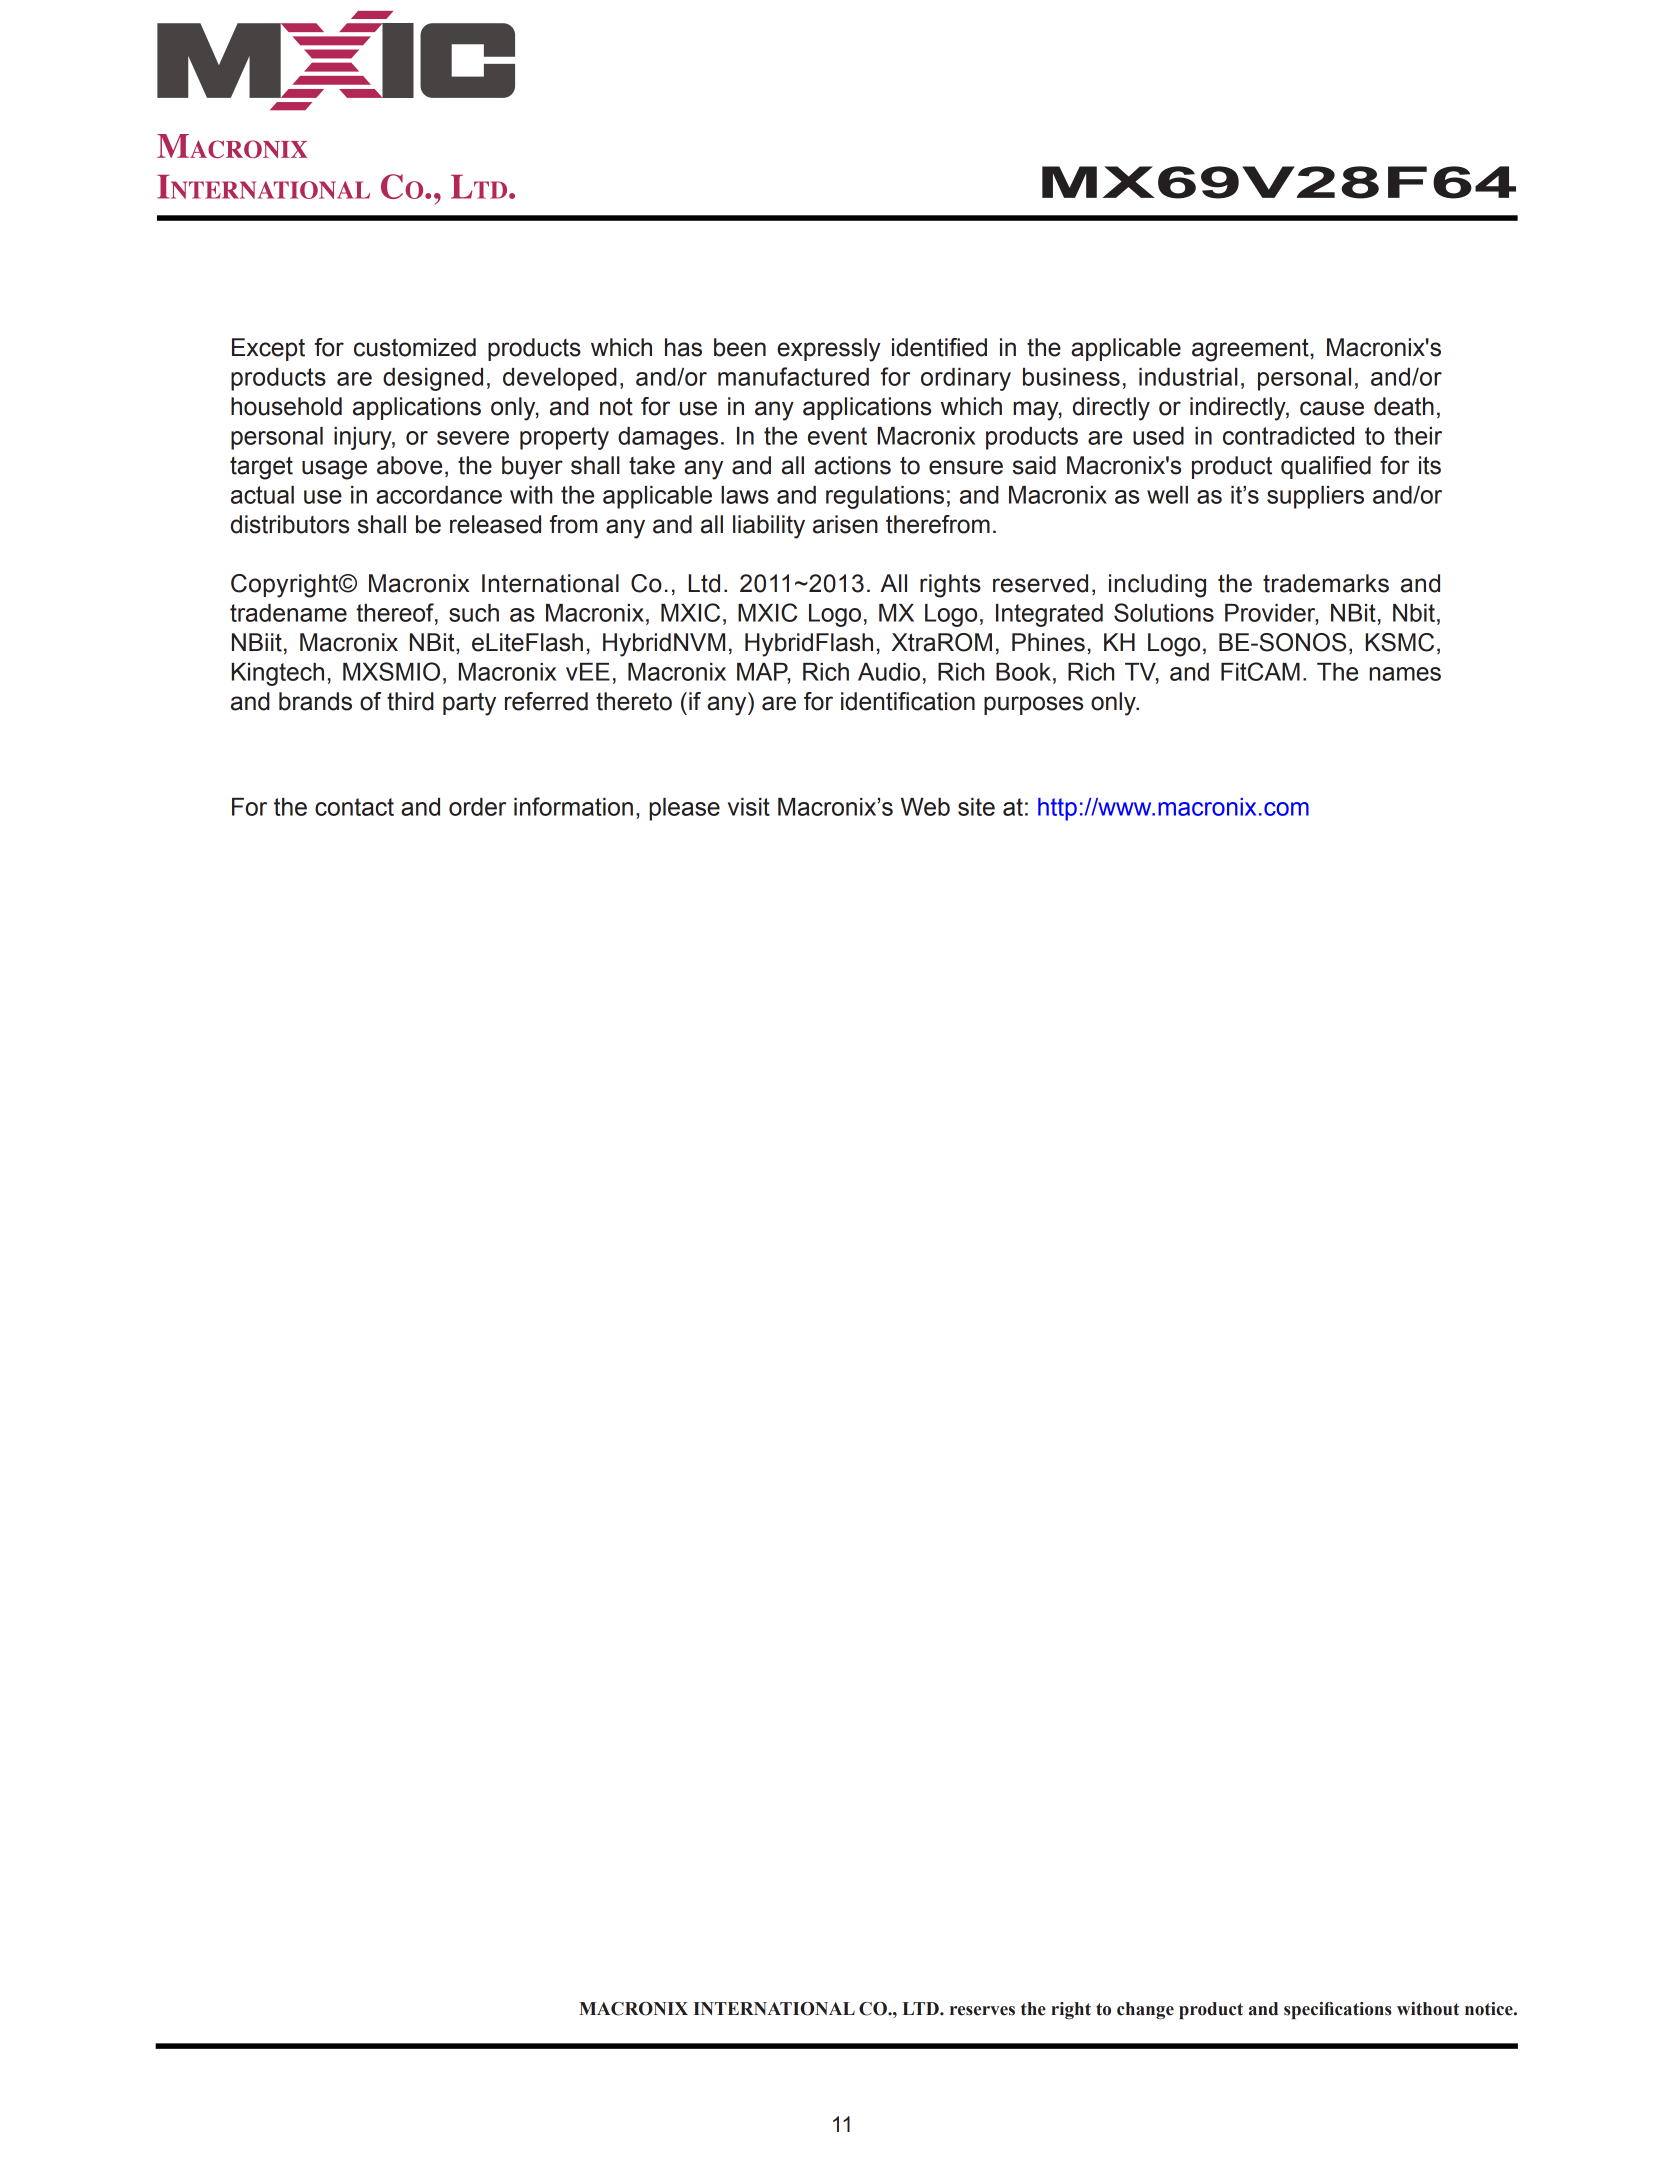  Describe the element at coordinates (982, 2011) in the screenshot. I see `reserves` at that location.
